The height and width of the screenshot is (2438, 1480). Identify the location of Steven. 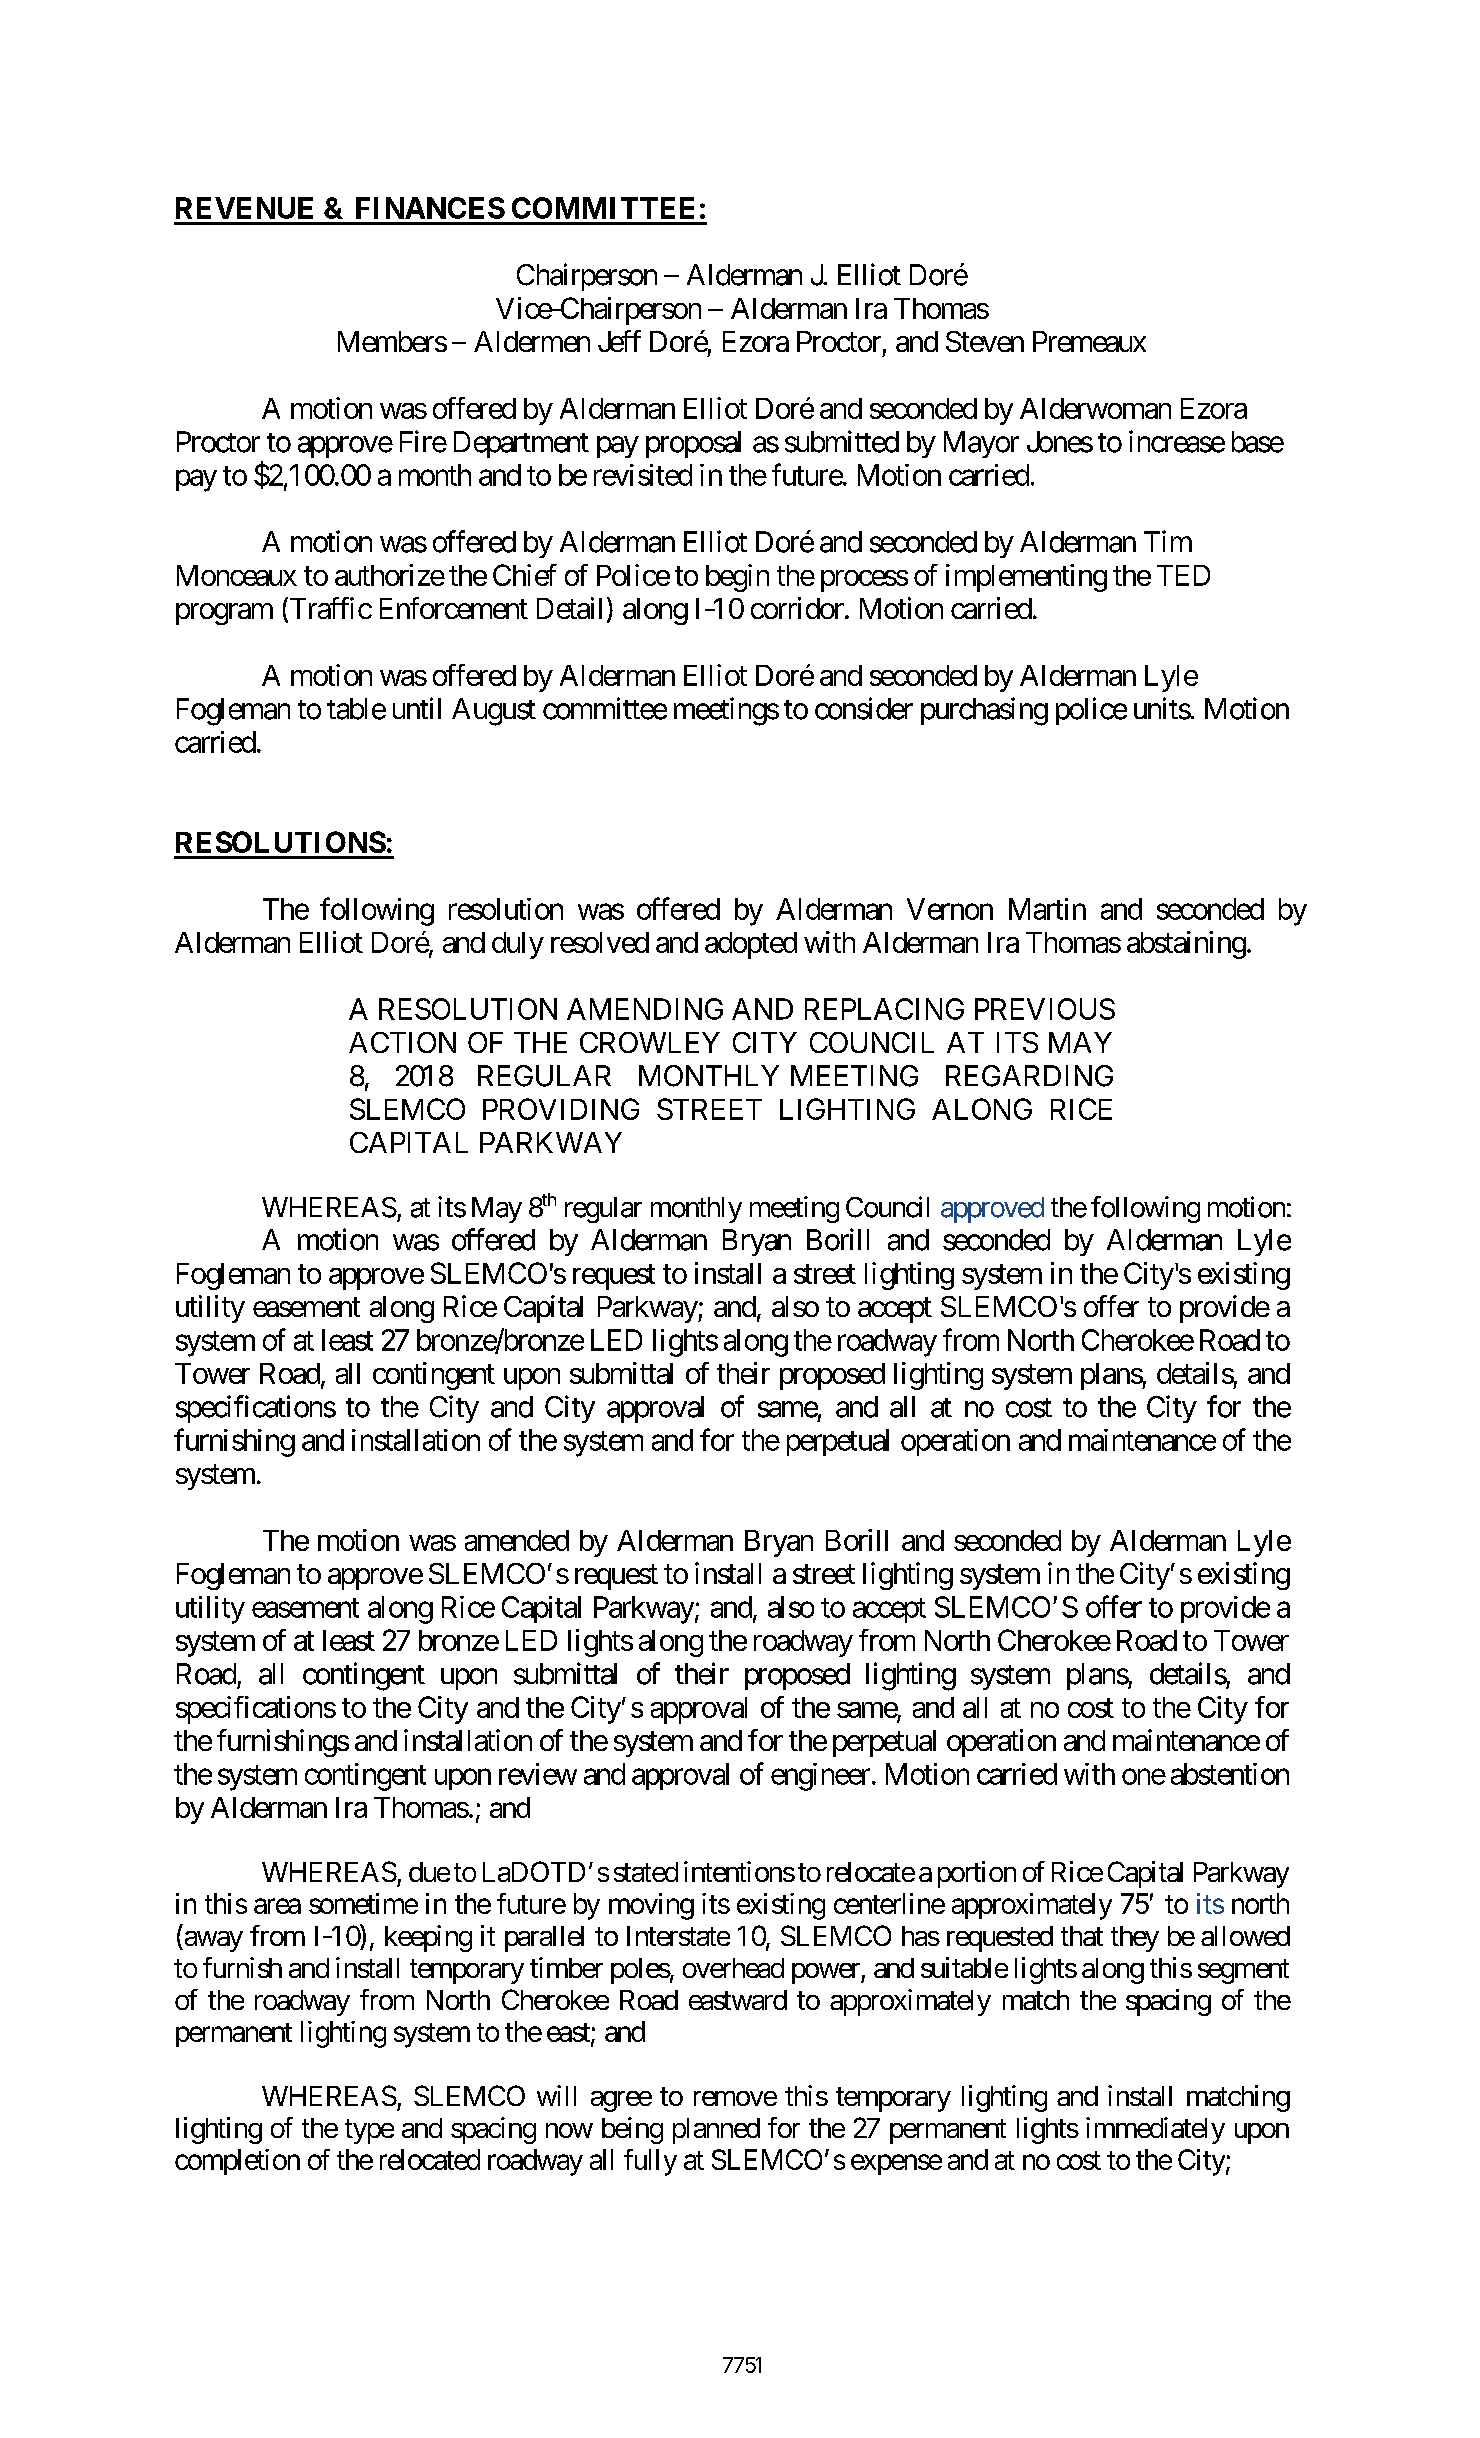
(985, 341).
